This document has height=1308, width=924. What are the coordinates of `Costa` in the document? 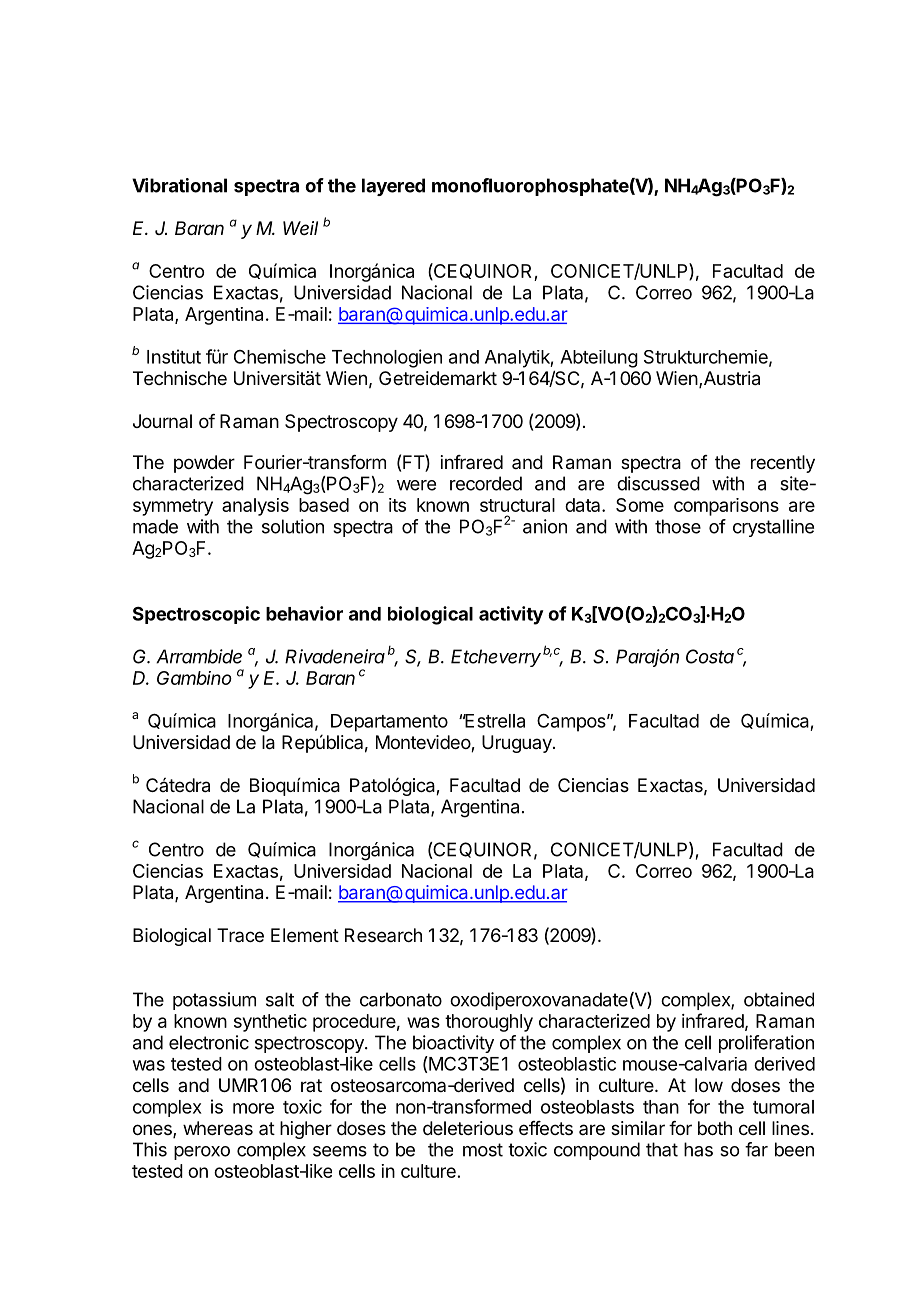 It's located at (710, 656).
